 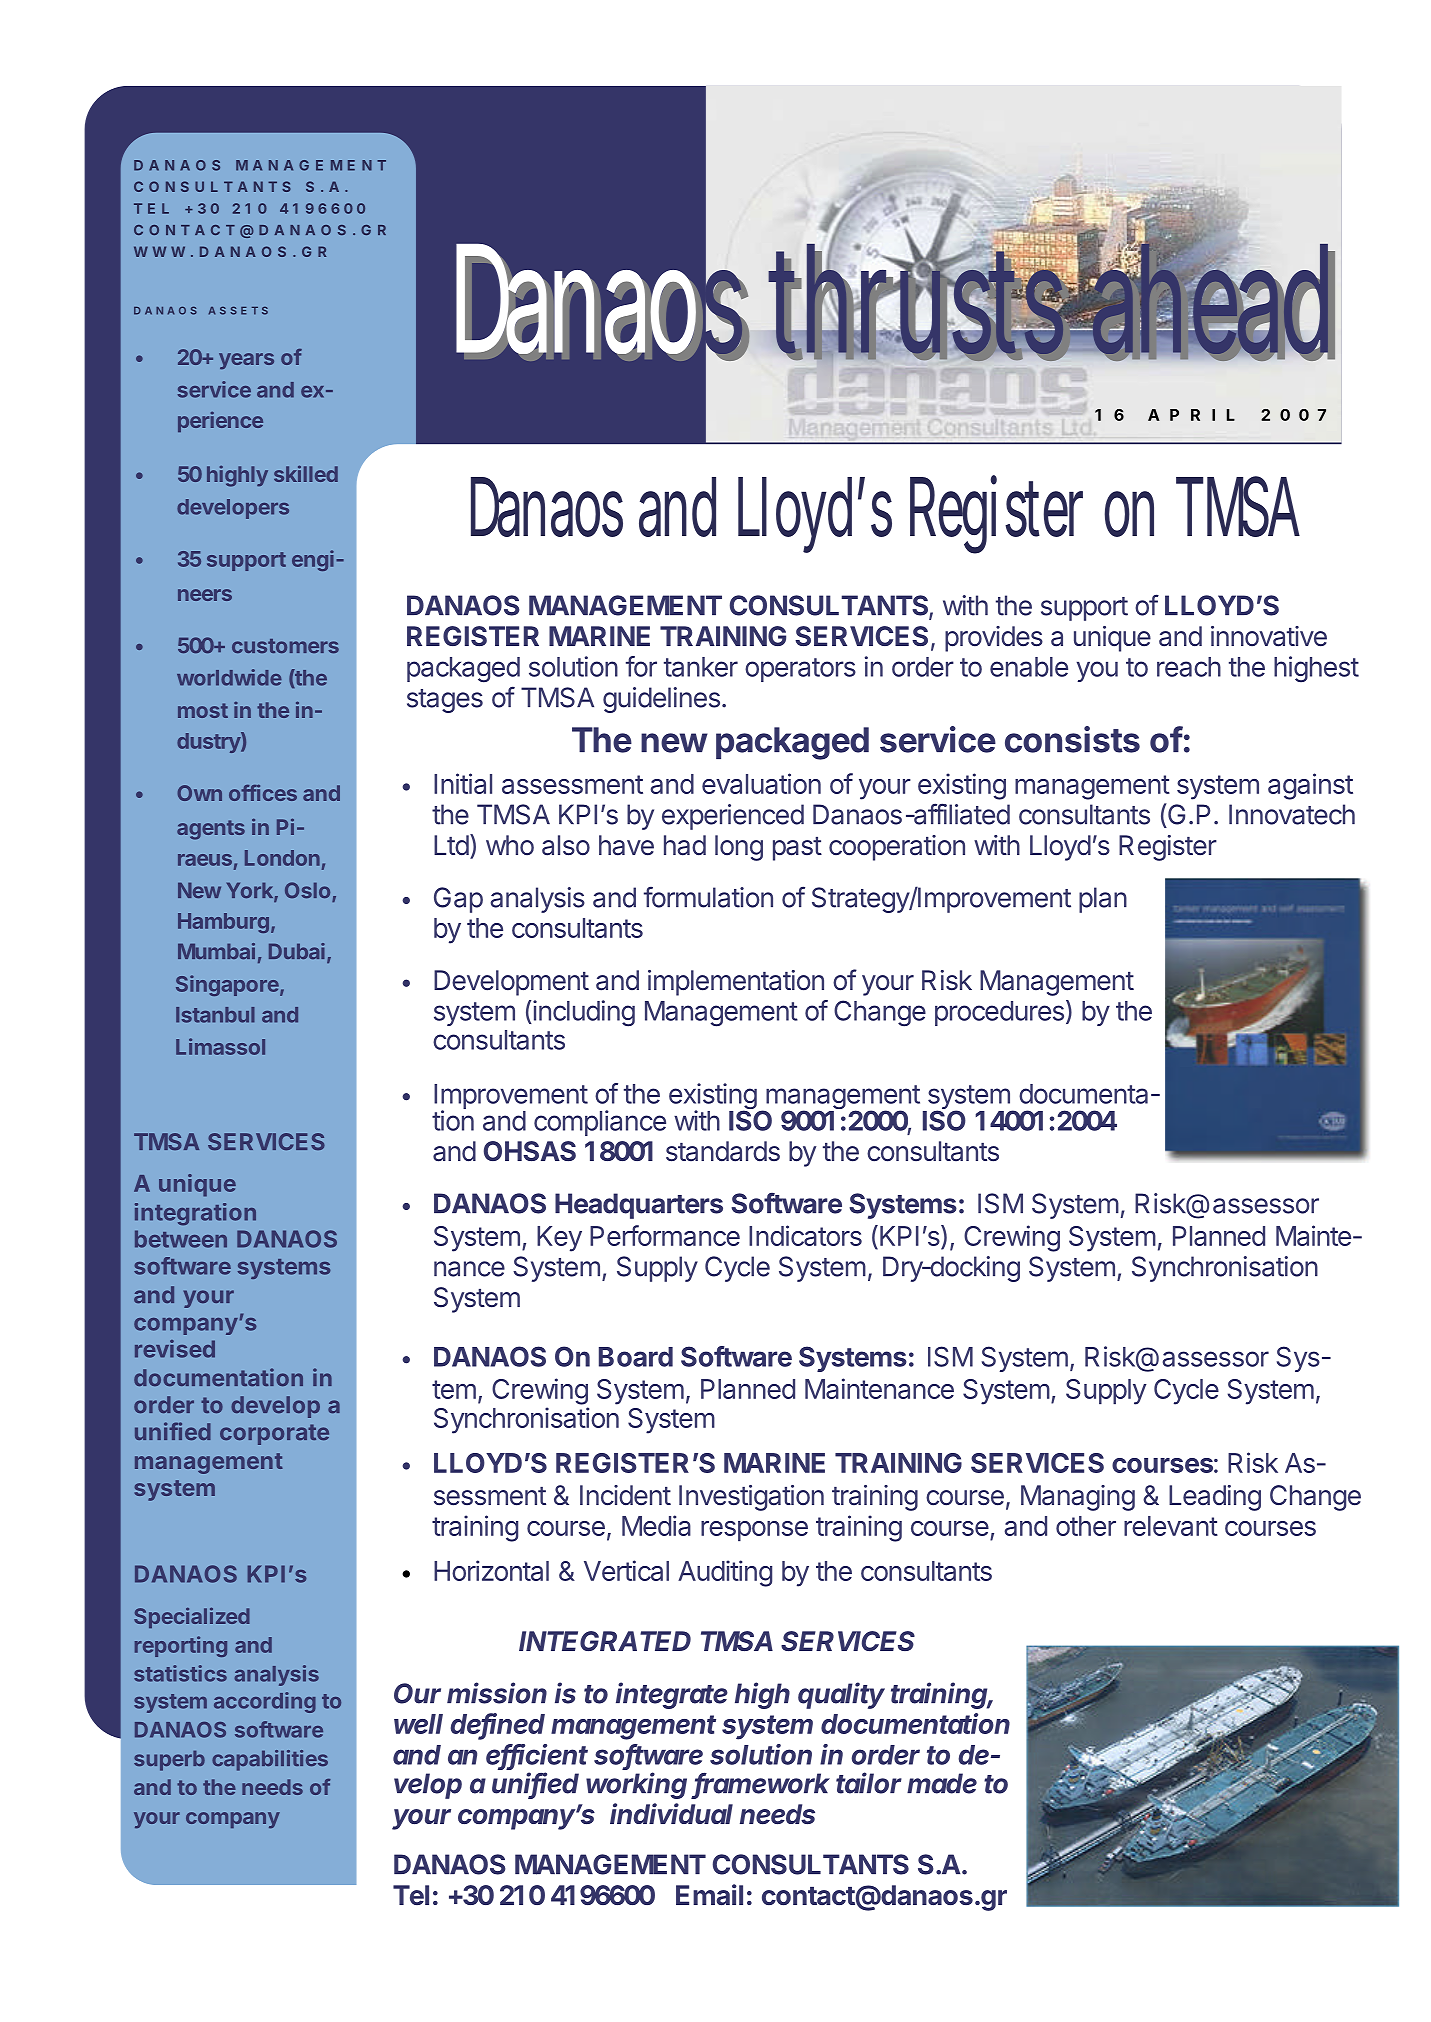 I want to click on tanker, so click(x=701, y=667).
